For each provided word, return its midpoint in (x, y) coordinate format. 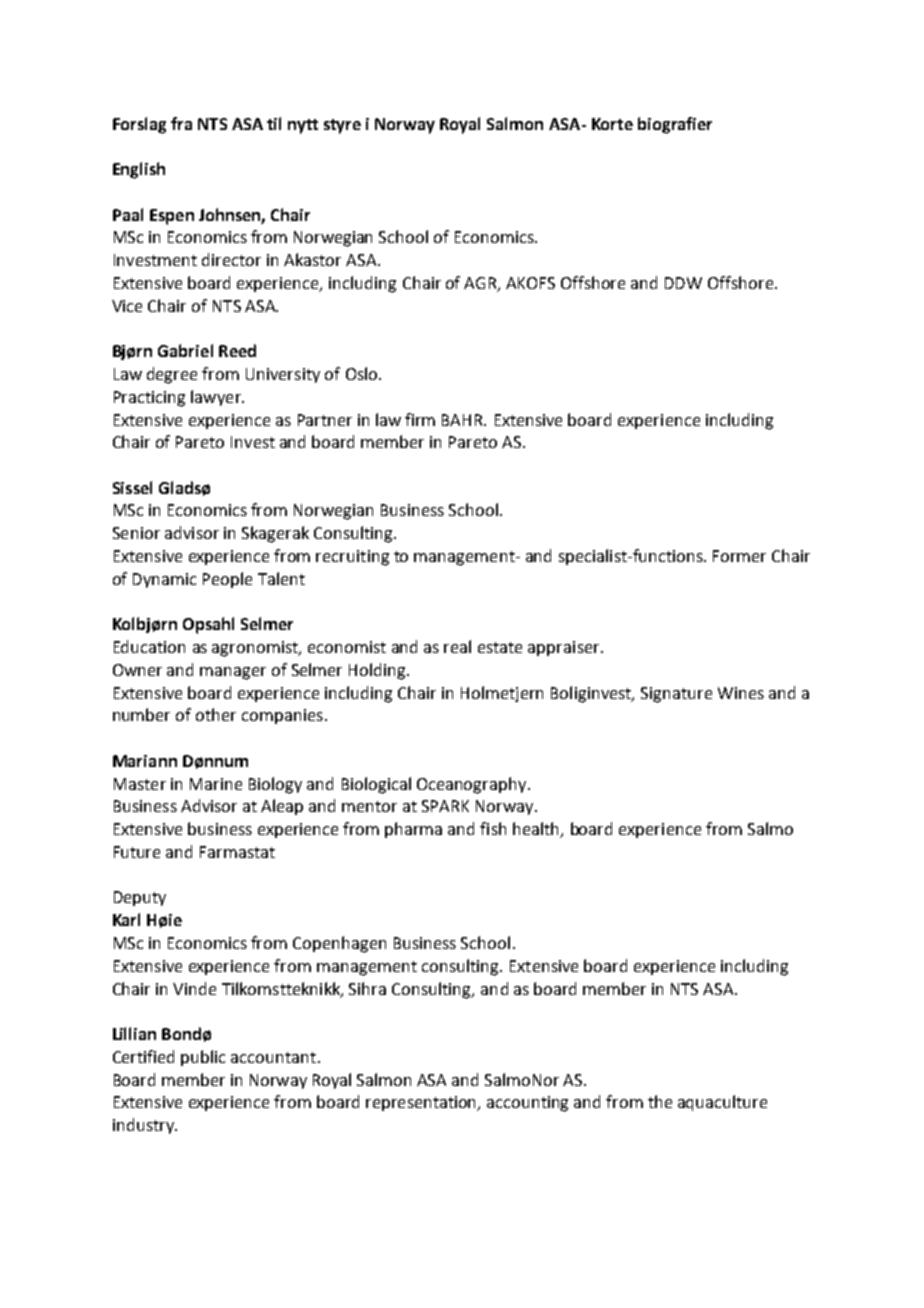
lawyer (217, 398)
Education (149, 646)
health (537, 830)
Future (137, 852)
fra (181, 123)
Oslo (363, 373)
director (231, 259)
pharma (413, 830)
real (457, 646)
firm (420, 419)
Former (739, 556)
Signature (676, 695)
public (203, 1058)
